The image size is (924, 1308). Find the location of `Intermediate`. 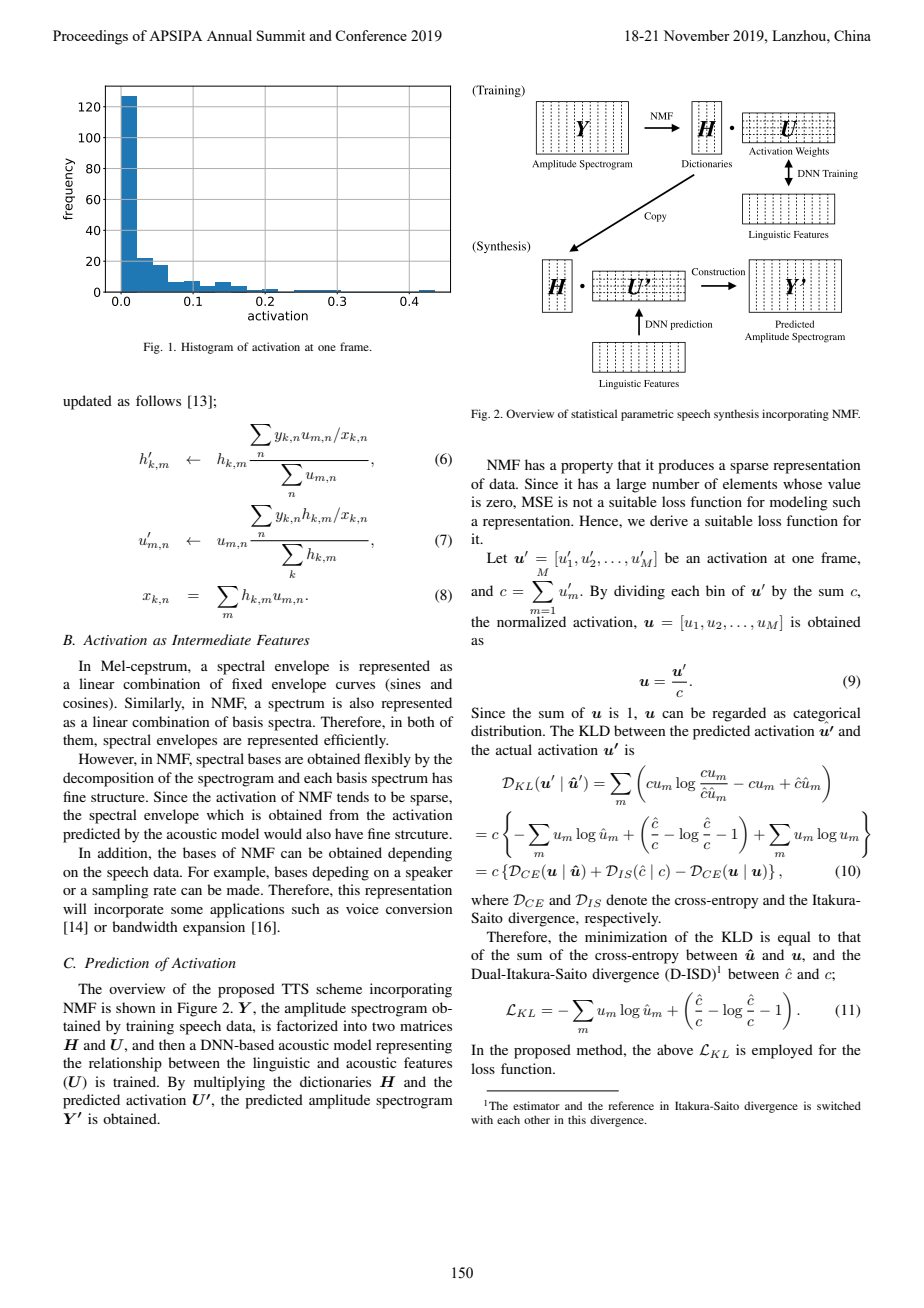

Intermediate is located at coordinates (211, 639).
